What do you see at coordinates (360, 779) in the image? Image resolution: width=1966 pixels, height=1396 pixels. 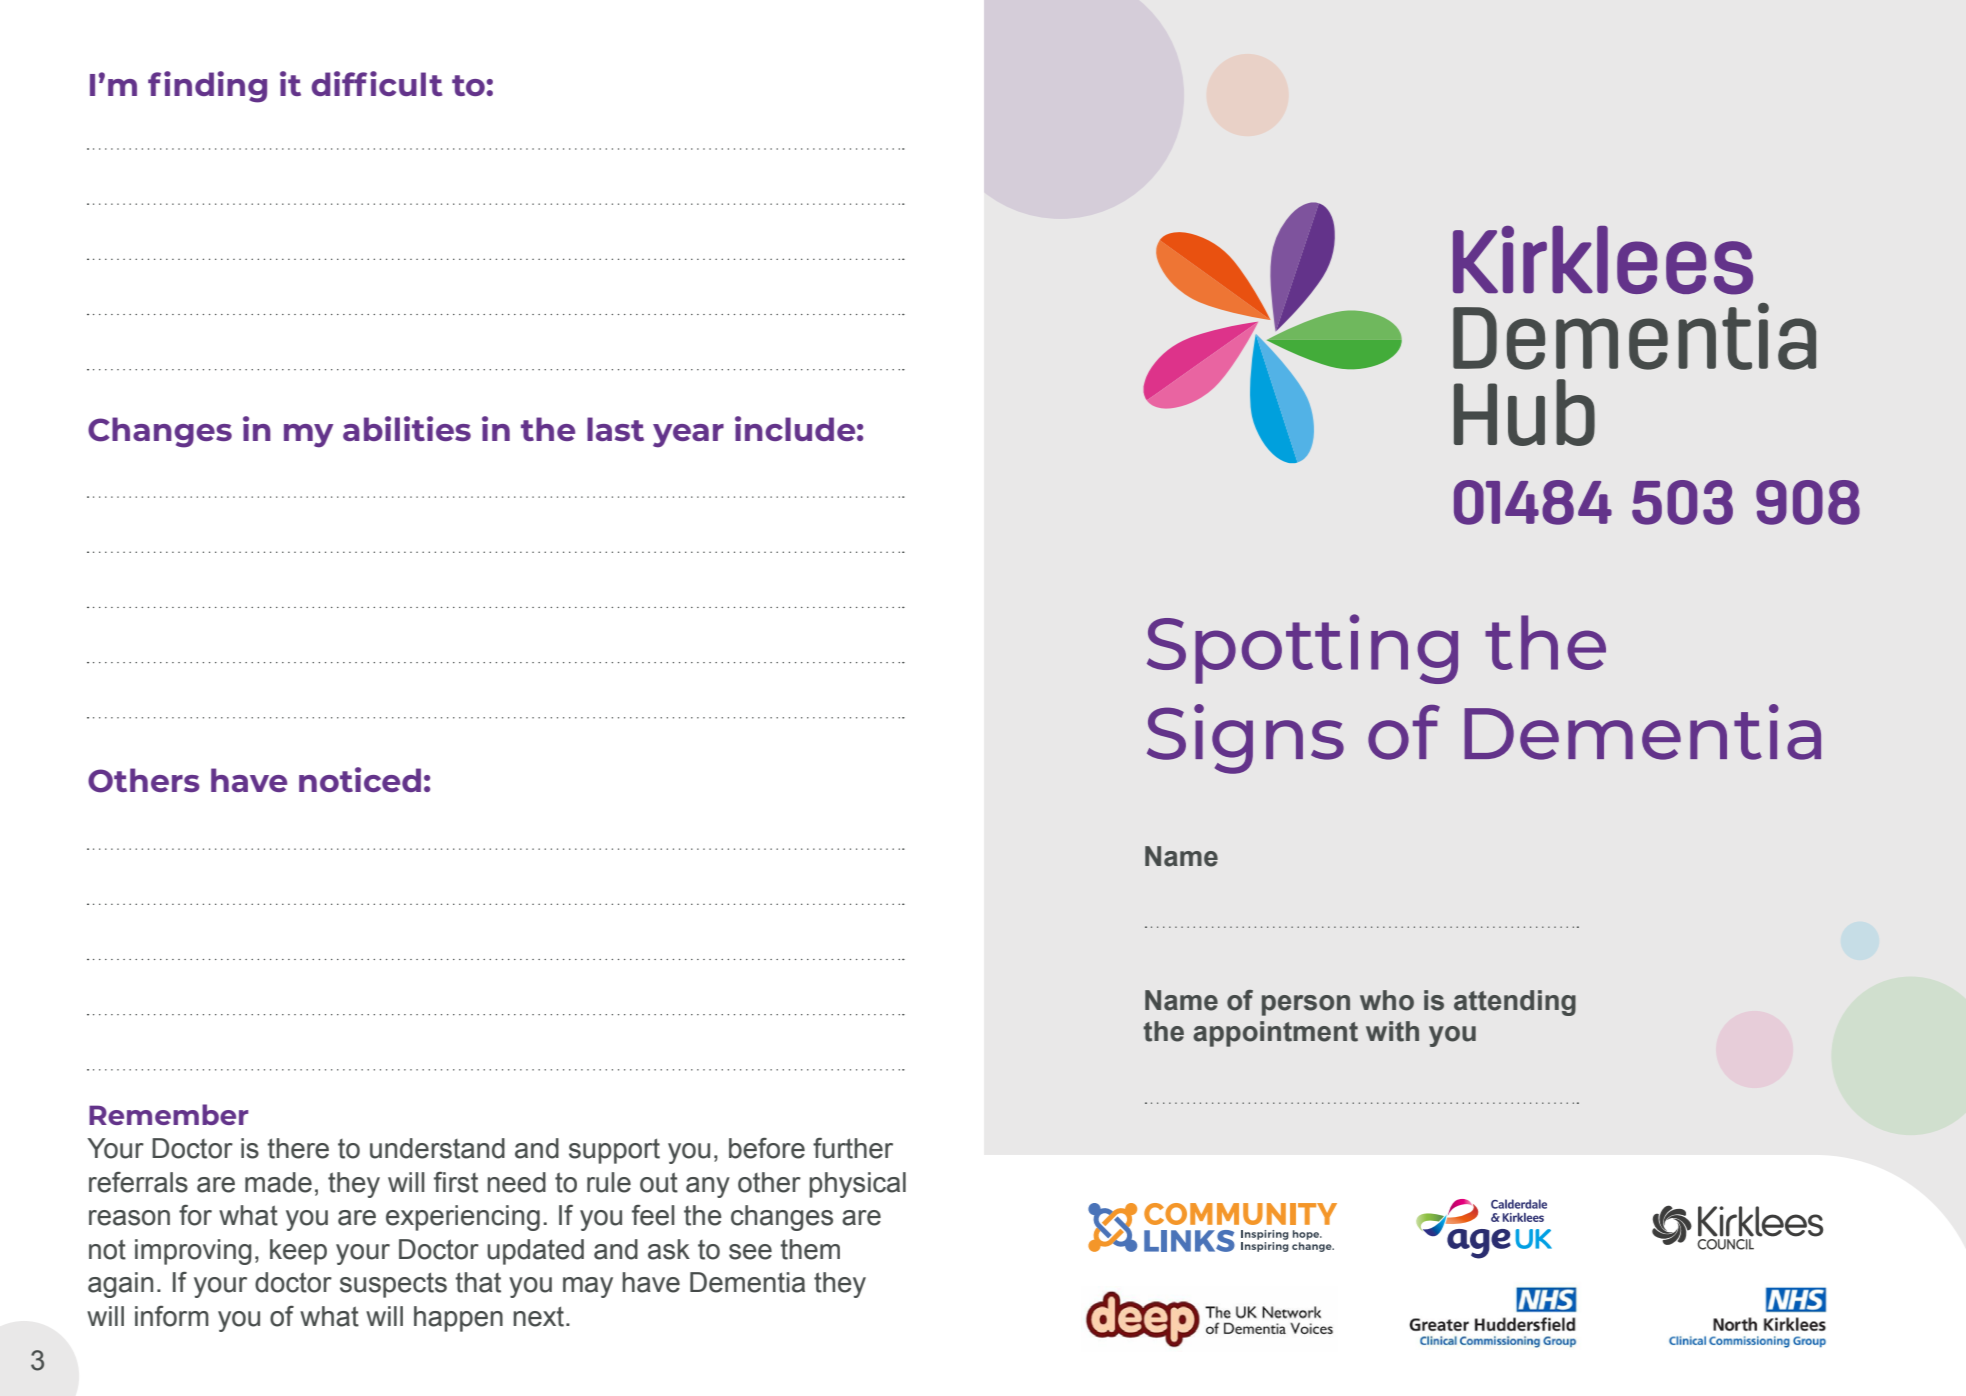 I see `noticed` at bounding box center [360, 779].
